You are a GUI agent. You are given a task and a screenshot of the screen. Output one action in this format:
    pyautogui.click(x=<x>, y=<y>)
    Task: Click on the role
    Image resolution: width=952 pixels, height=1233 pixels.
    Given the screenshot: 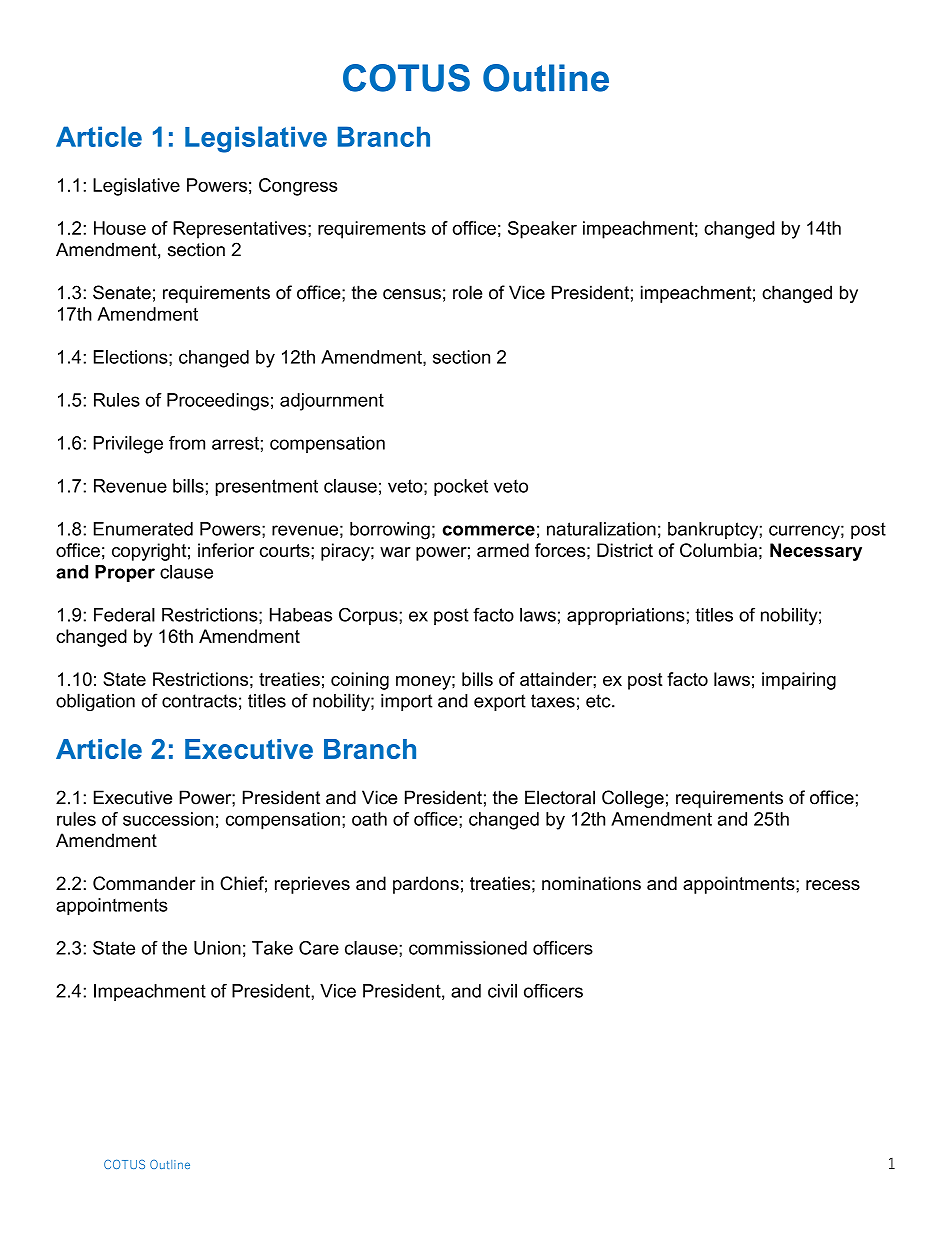 What is the action you would take?
    pyautogui.click(x=467, y=292)
